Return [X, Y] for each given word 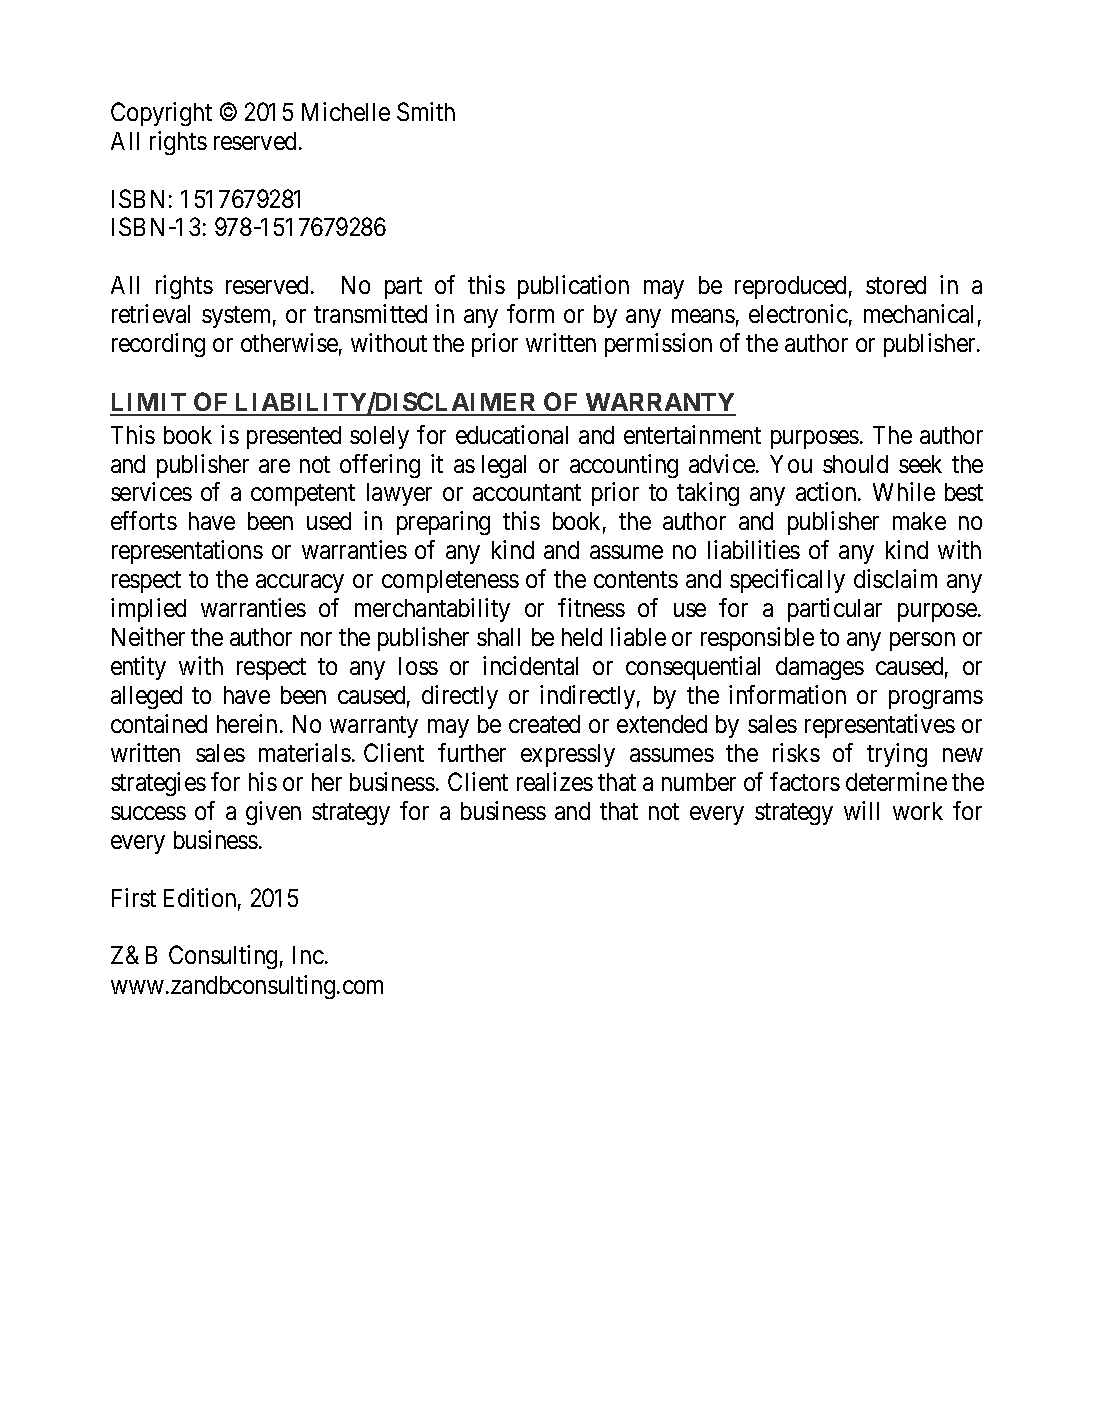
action [827, 491]
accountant [527, 493]
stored [896, 285]
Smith [426, 111]
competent [303, 495]
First [134, 897]
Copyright [161, 114]
